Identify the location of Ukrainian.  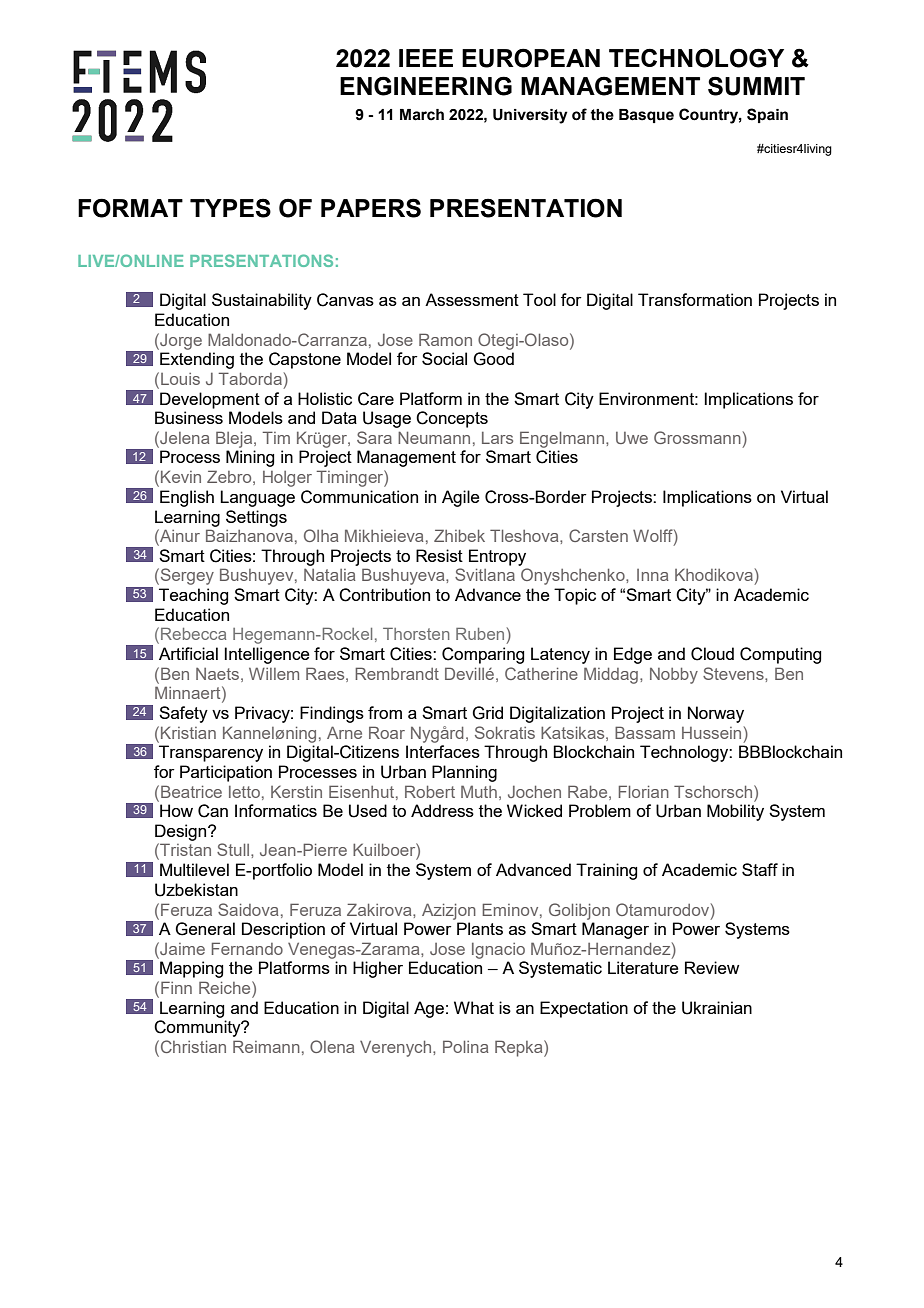
(717, 1008).
